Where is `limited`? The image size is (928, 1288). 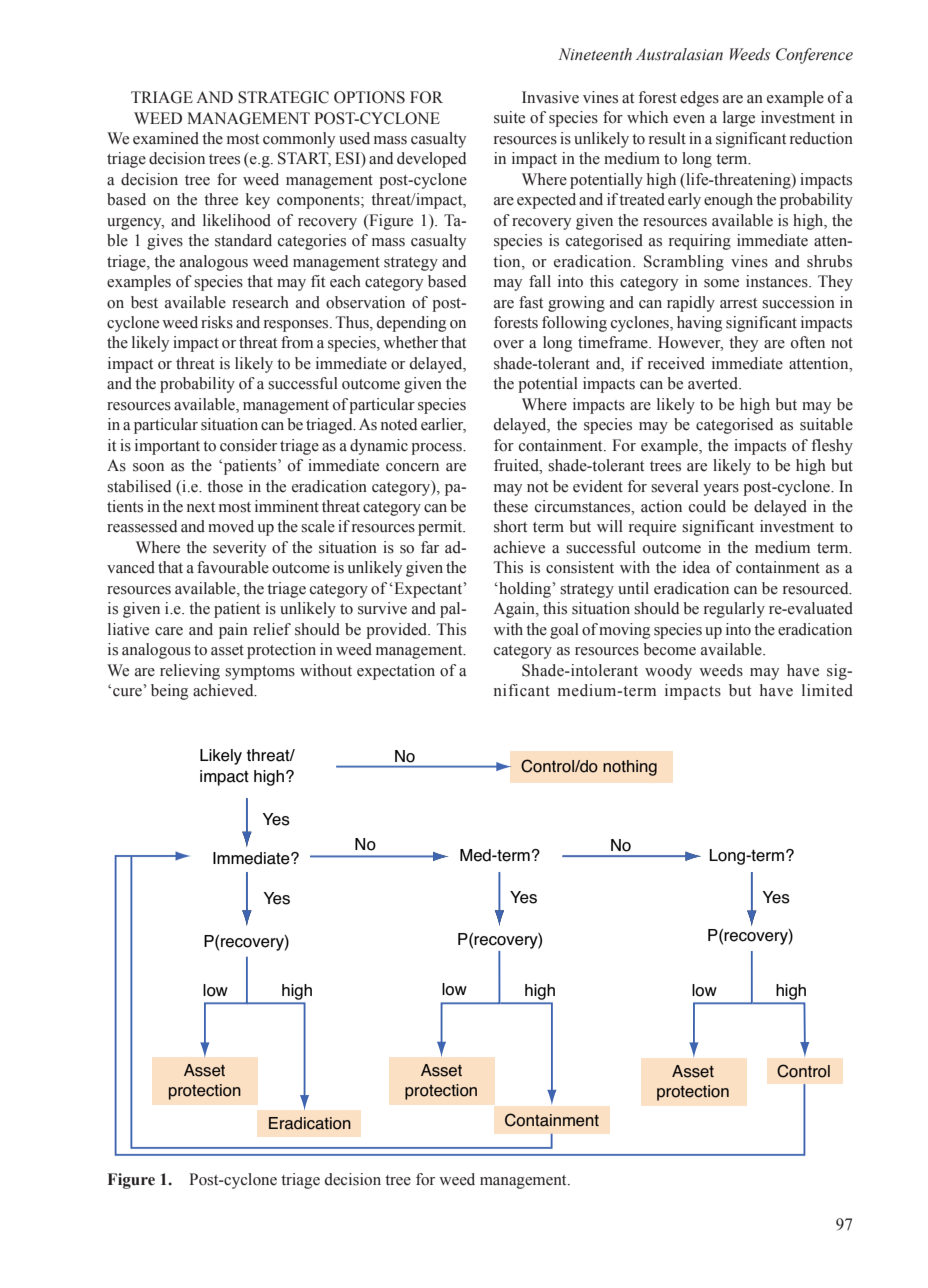 limited is located at coordinates (827, 690).
